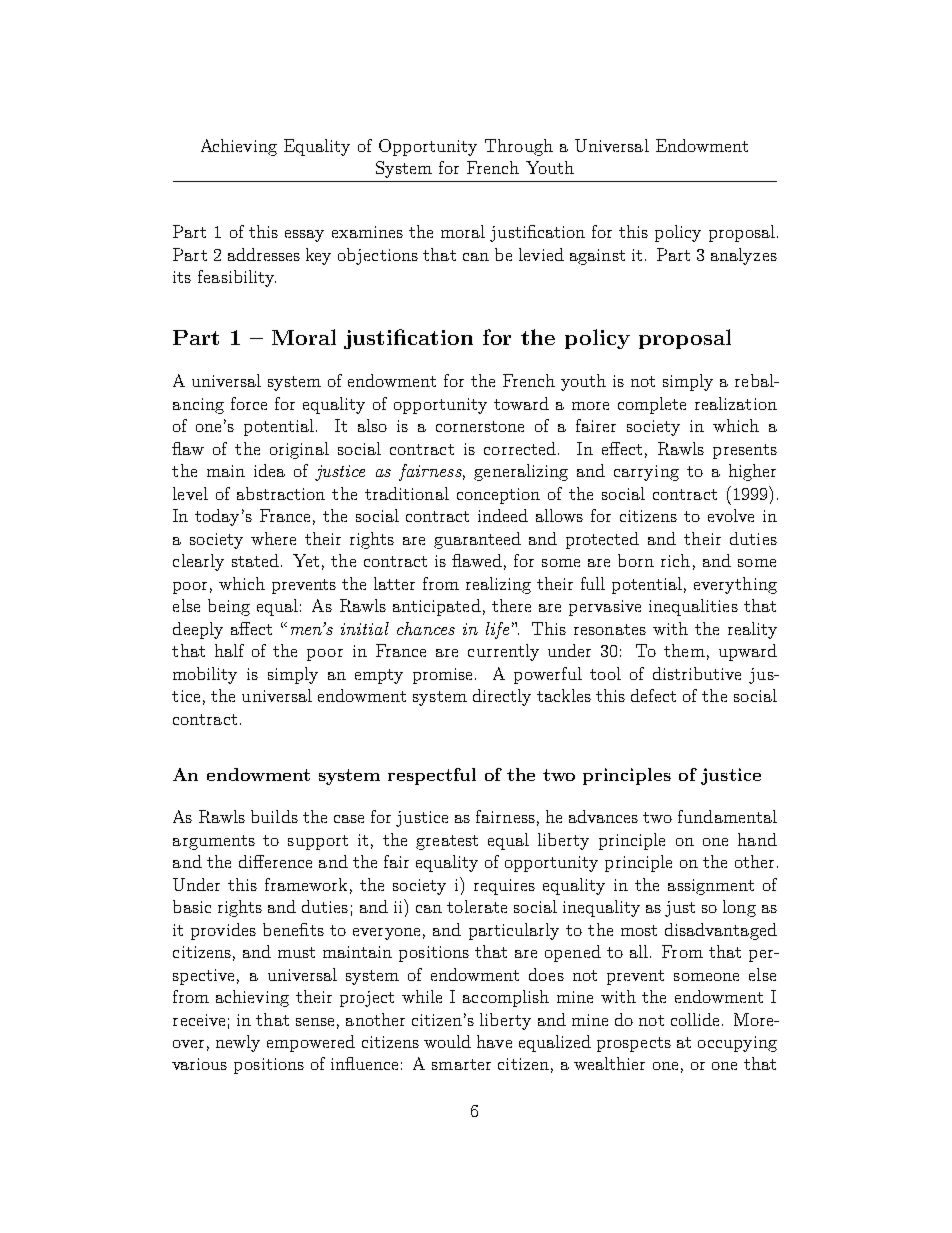  What do you see at coordinates (494, 1041) in the screenshot?
I see `have` at bounding box center [494, 1041].
